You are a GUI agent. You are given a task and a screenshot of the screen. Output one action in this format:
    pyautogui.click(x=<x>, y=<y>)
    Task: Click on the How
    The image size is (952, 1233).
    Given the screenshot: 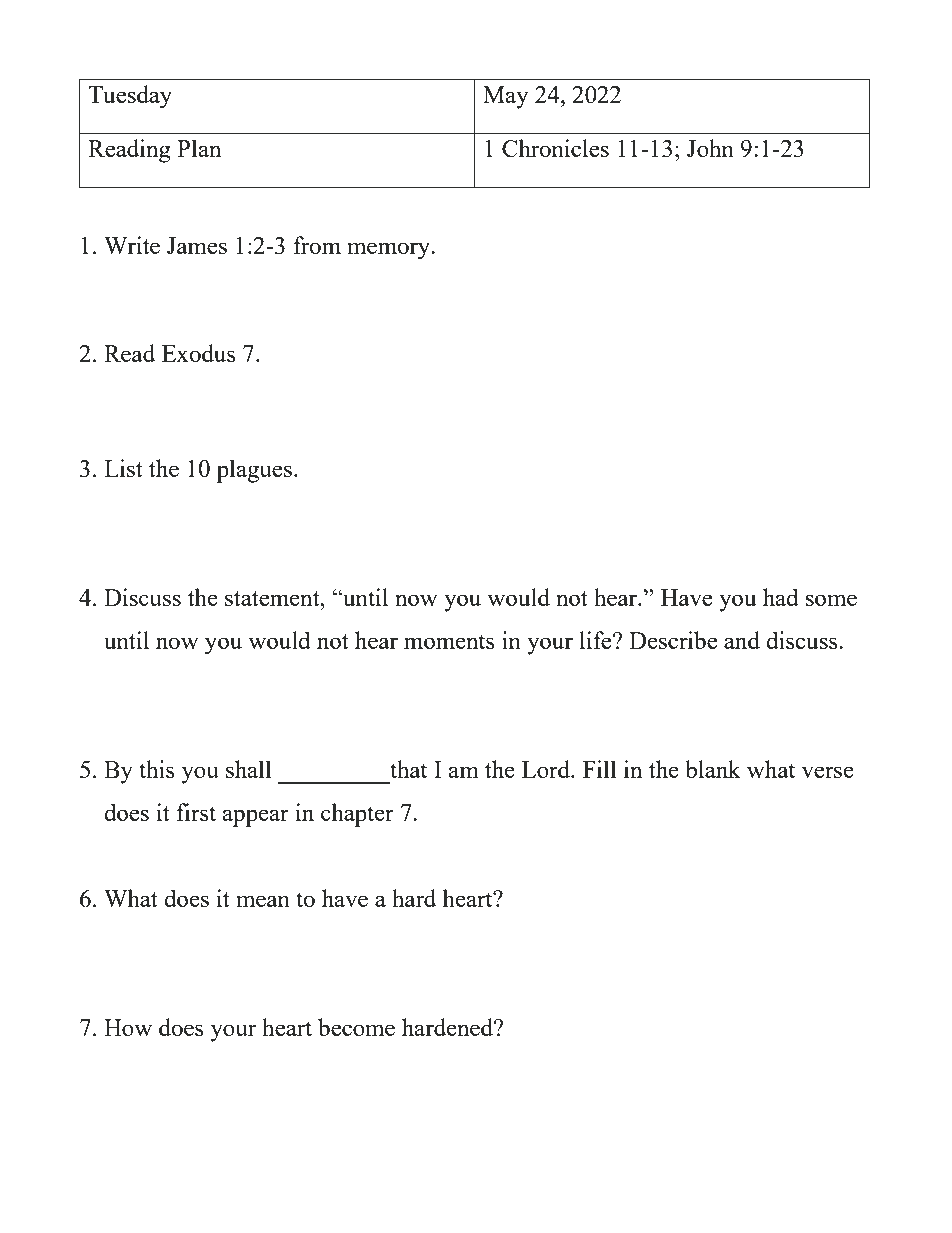 What is the action you would take?
    pyautogui.click(x=128, y=1027)
